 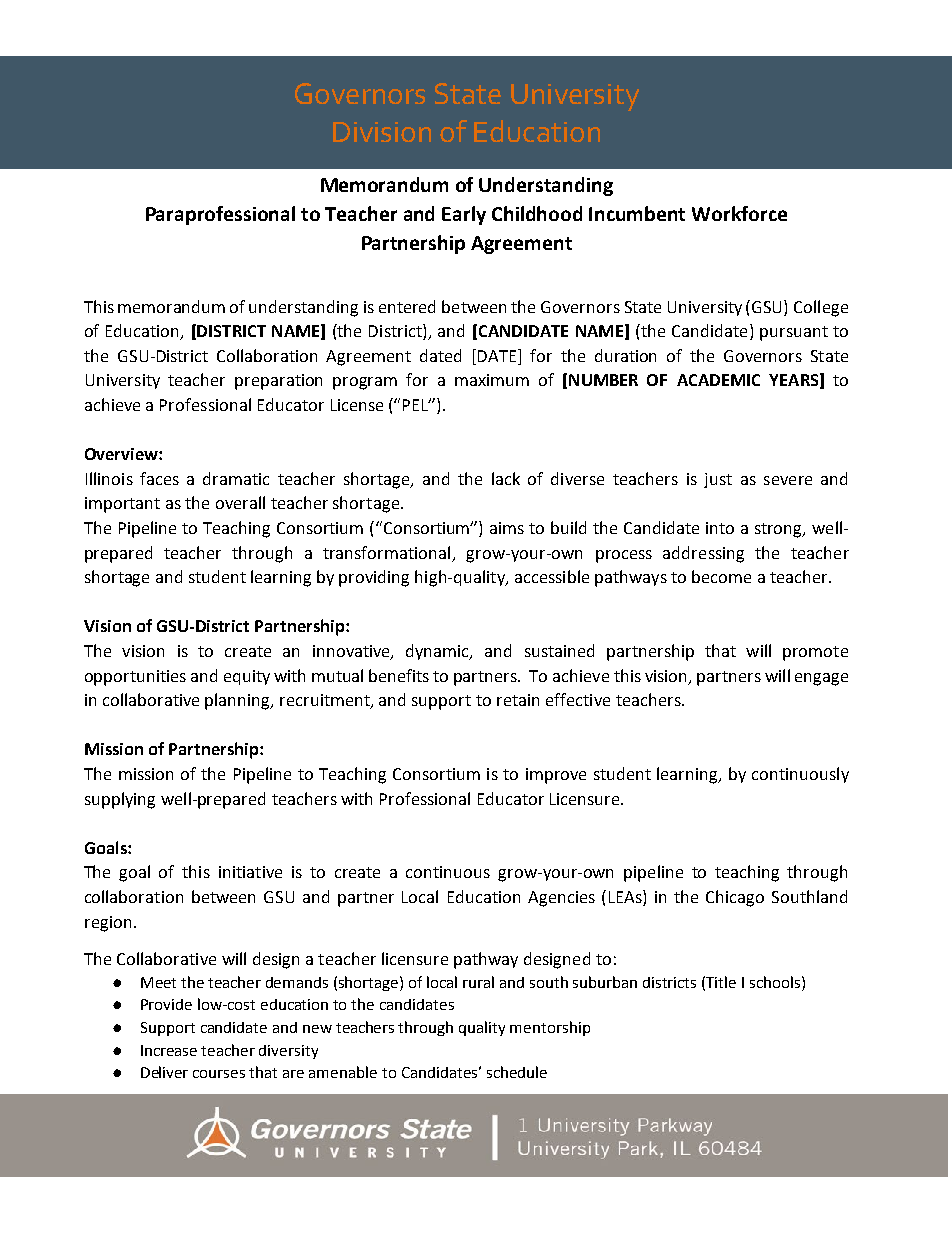 I want to click on entered, so click(x=407, y=306).
